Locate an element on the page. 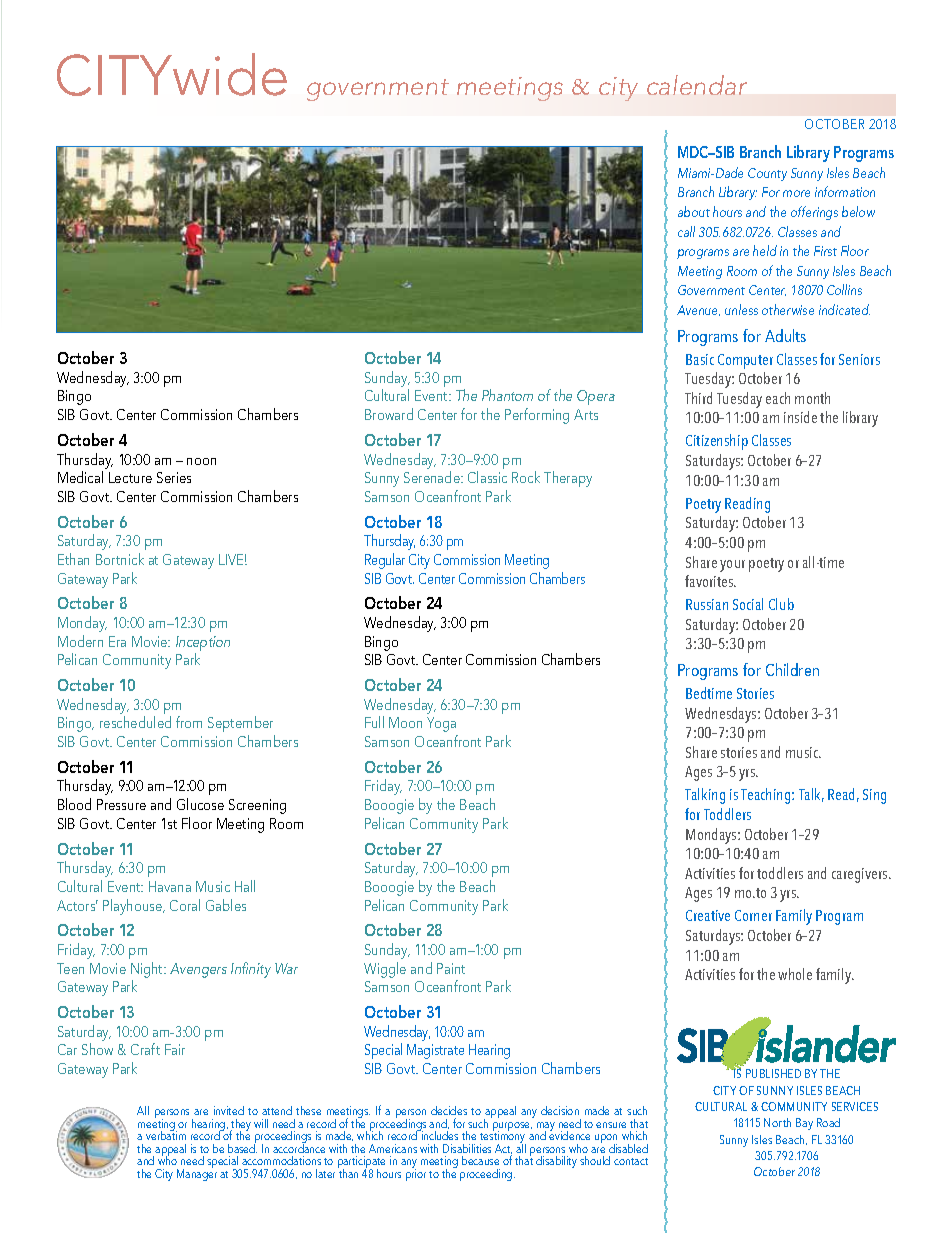 This image has width=952, height=1233. Paint is located at coordinates (451, 968).
